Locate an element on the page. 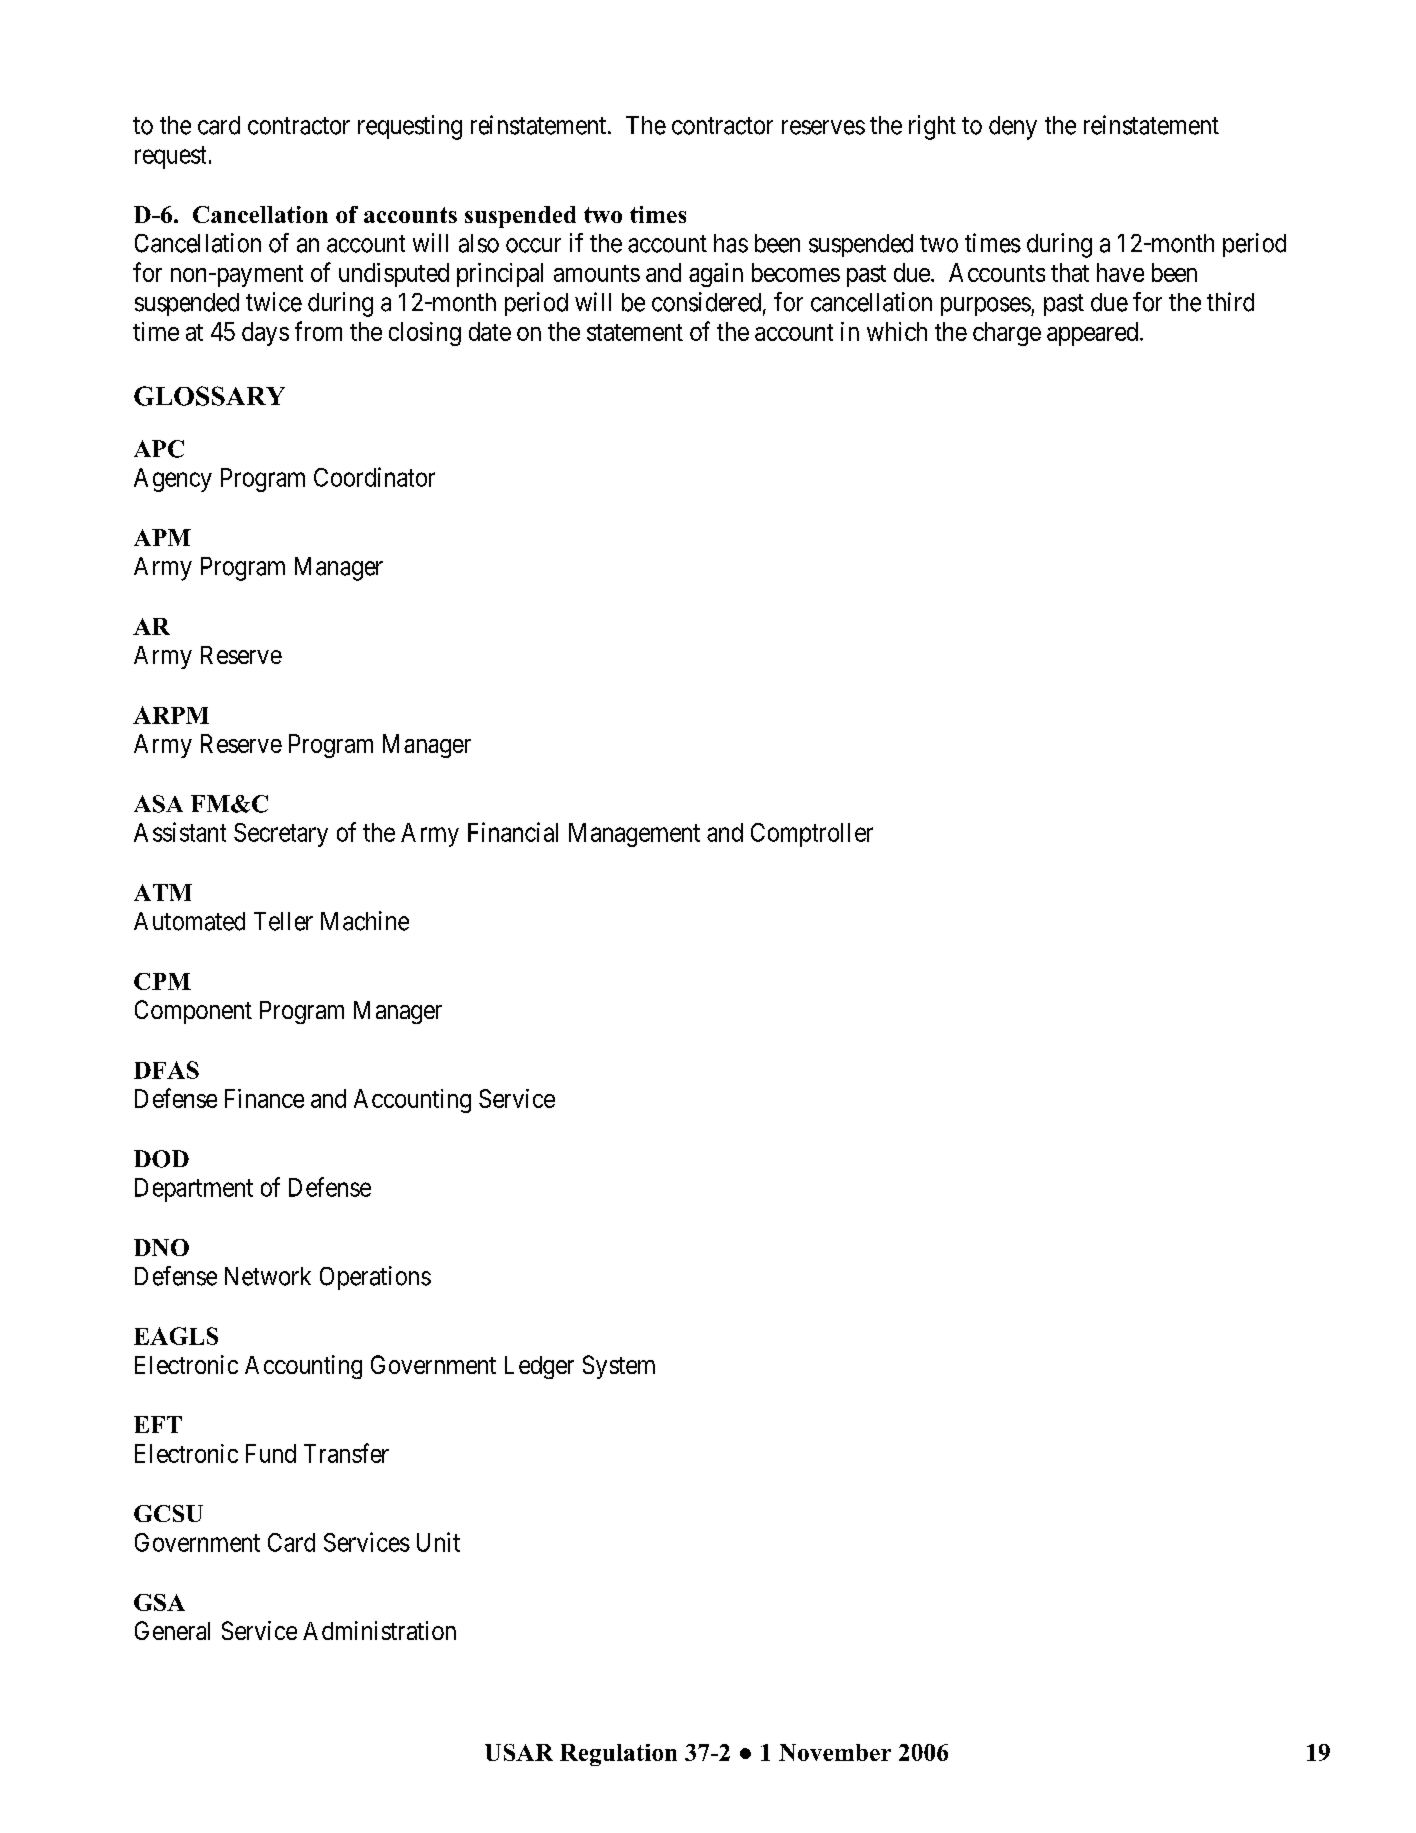 The width and height of the image is (1416, 1833). Secretary is located at coordinates (281, 835).
